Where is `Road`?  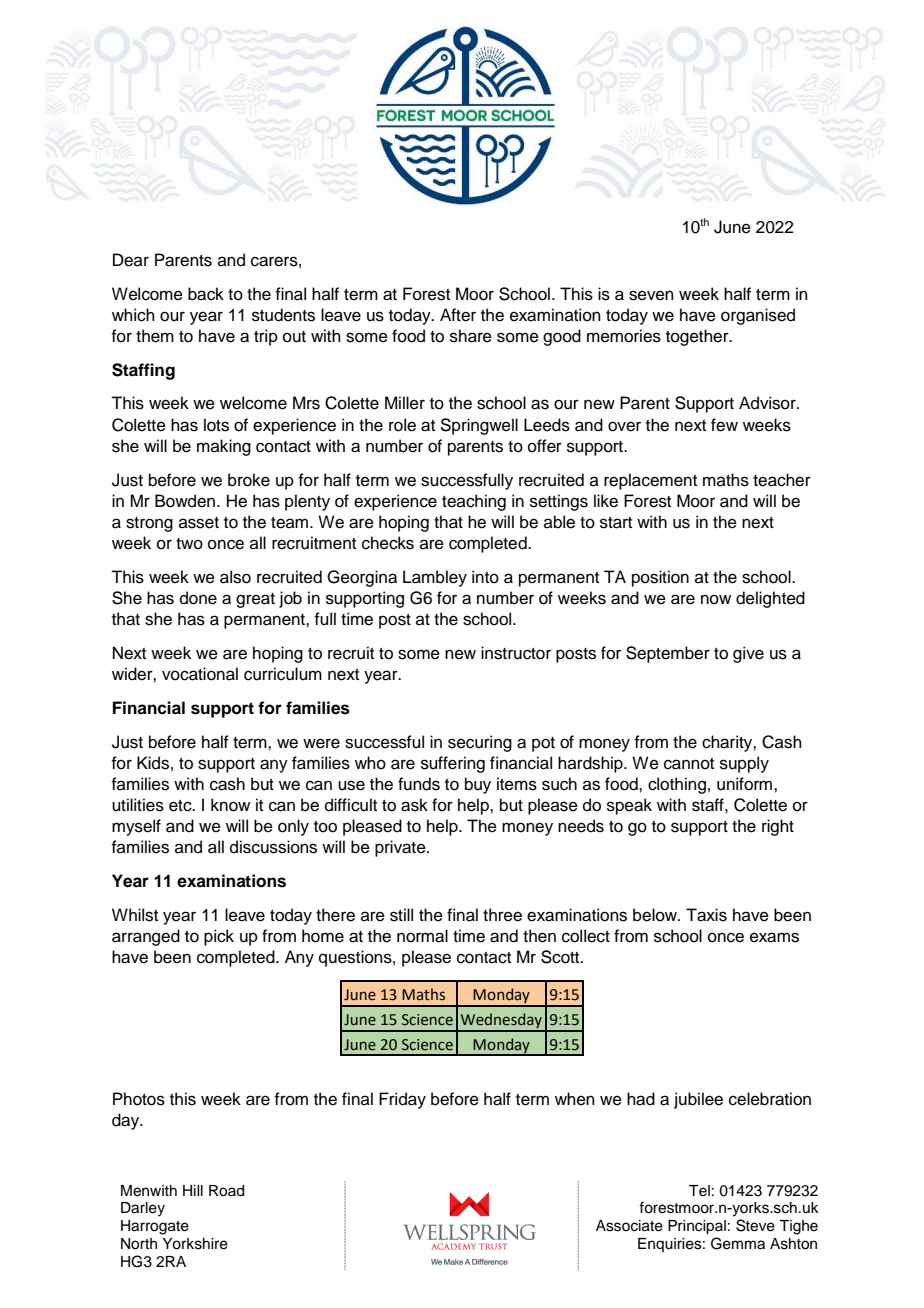 Road is located at coordinates (226, 1191).
